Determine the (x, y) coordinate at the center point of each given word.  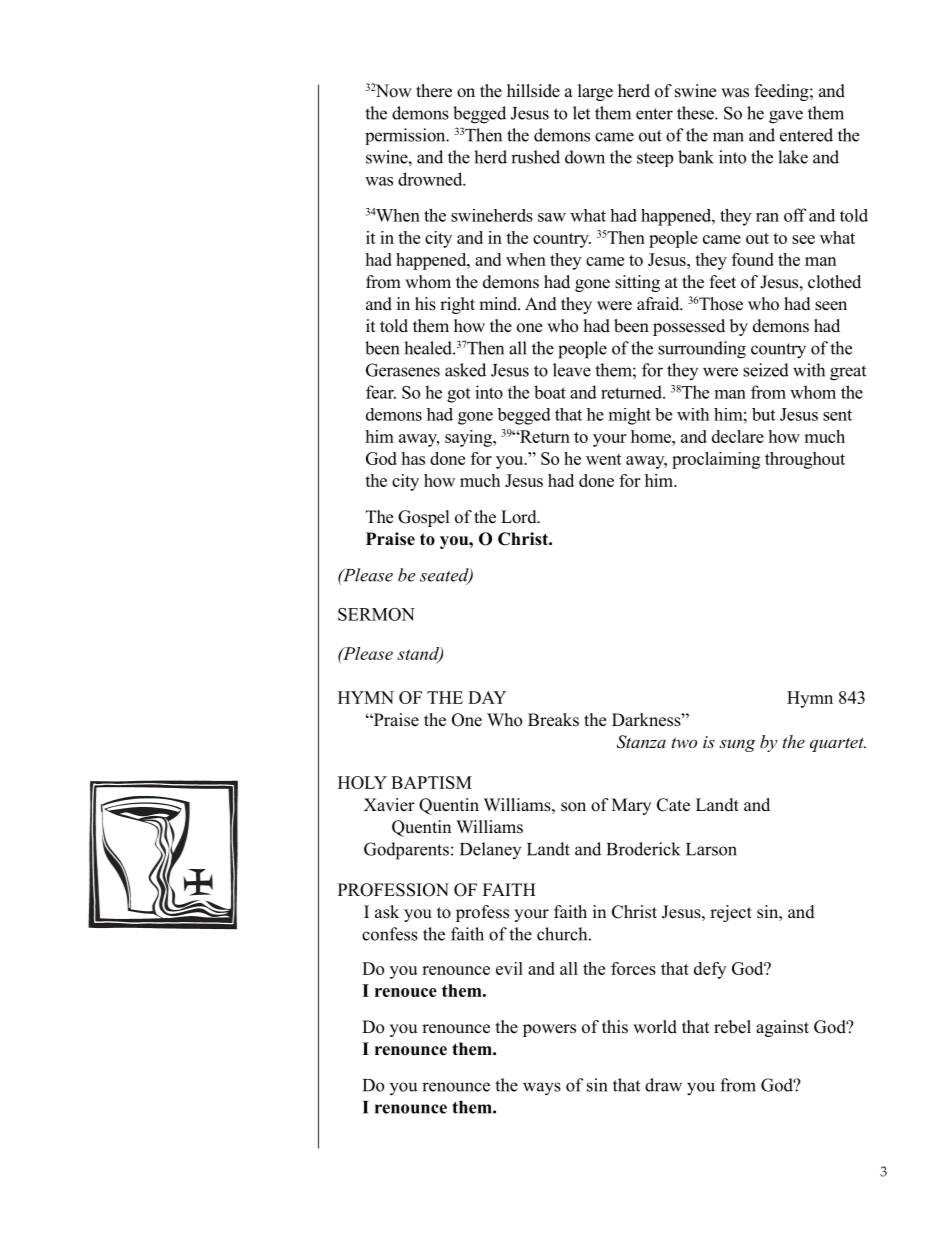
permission (406, 136)
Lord (520, 517)
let (581, 113)
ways (542, 1089)
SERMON (376, 614)
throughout (805, 460)
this (615, 1027)
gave (786, 117)
